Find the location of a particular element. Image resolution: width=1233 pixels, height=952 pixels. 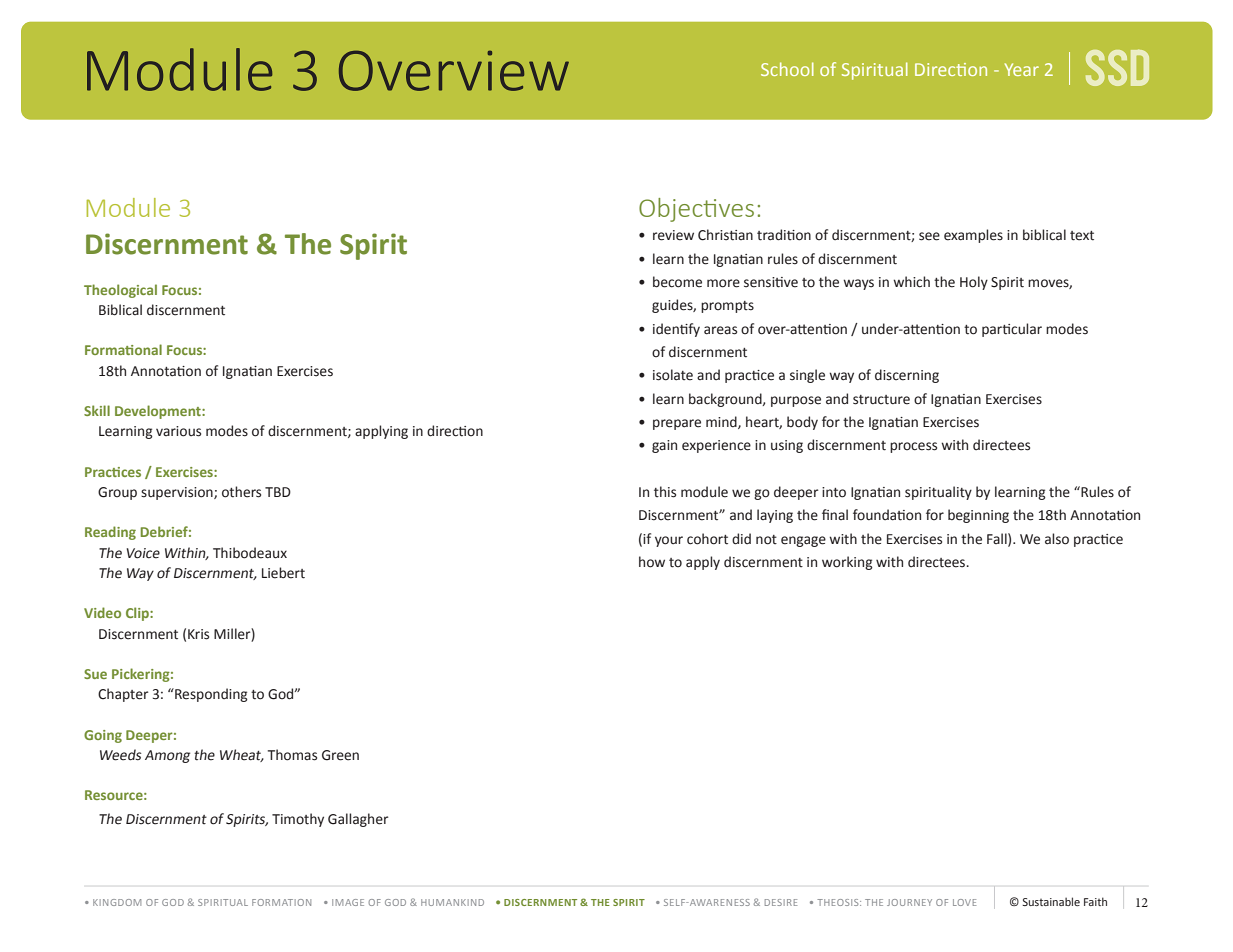

Green is located at coordinates (340, 755).
